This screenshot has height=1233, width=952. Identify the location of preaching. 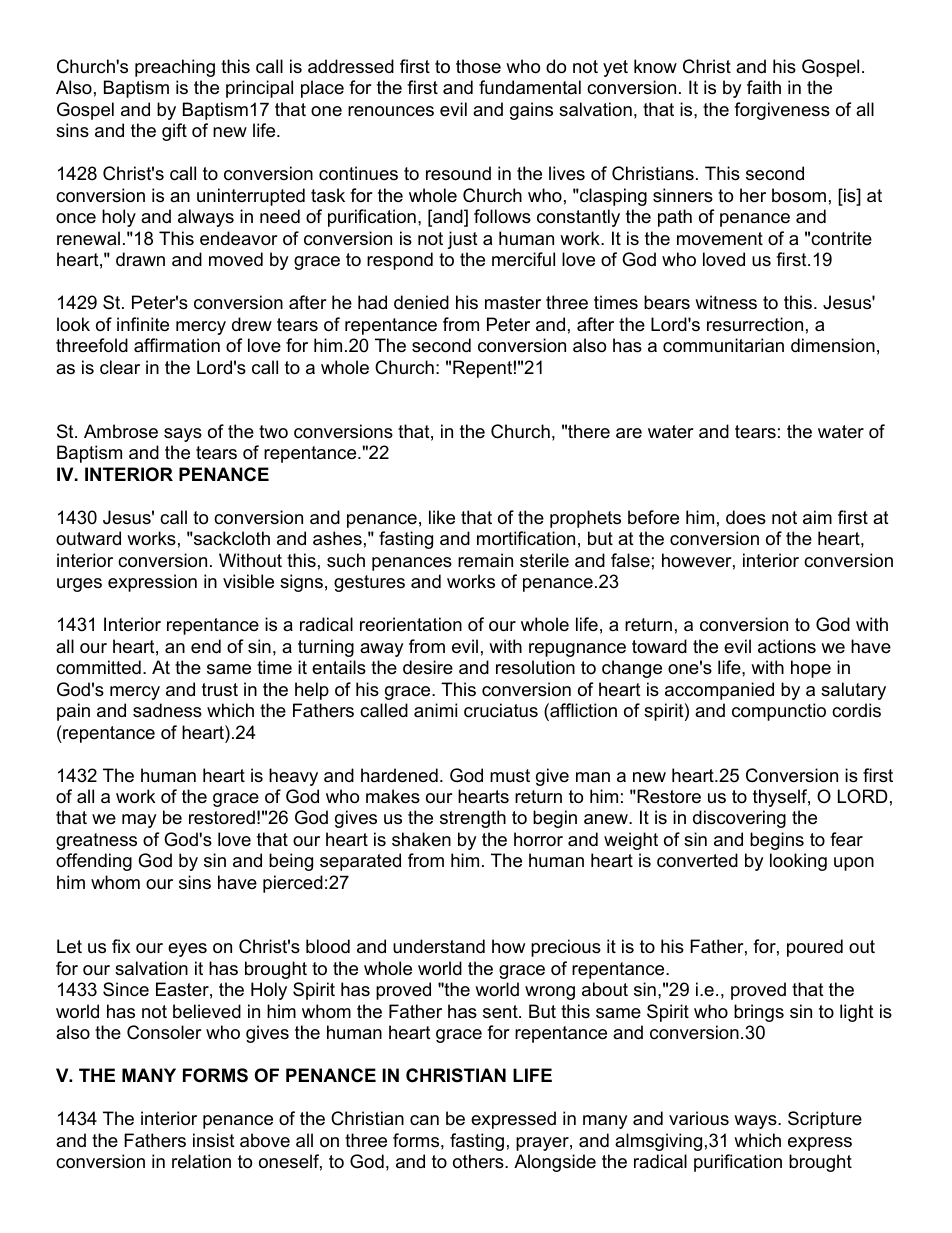
(175, 68).
